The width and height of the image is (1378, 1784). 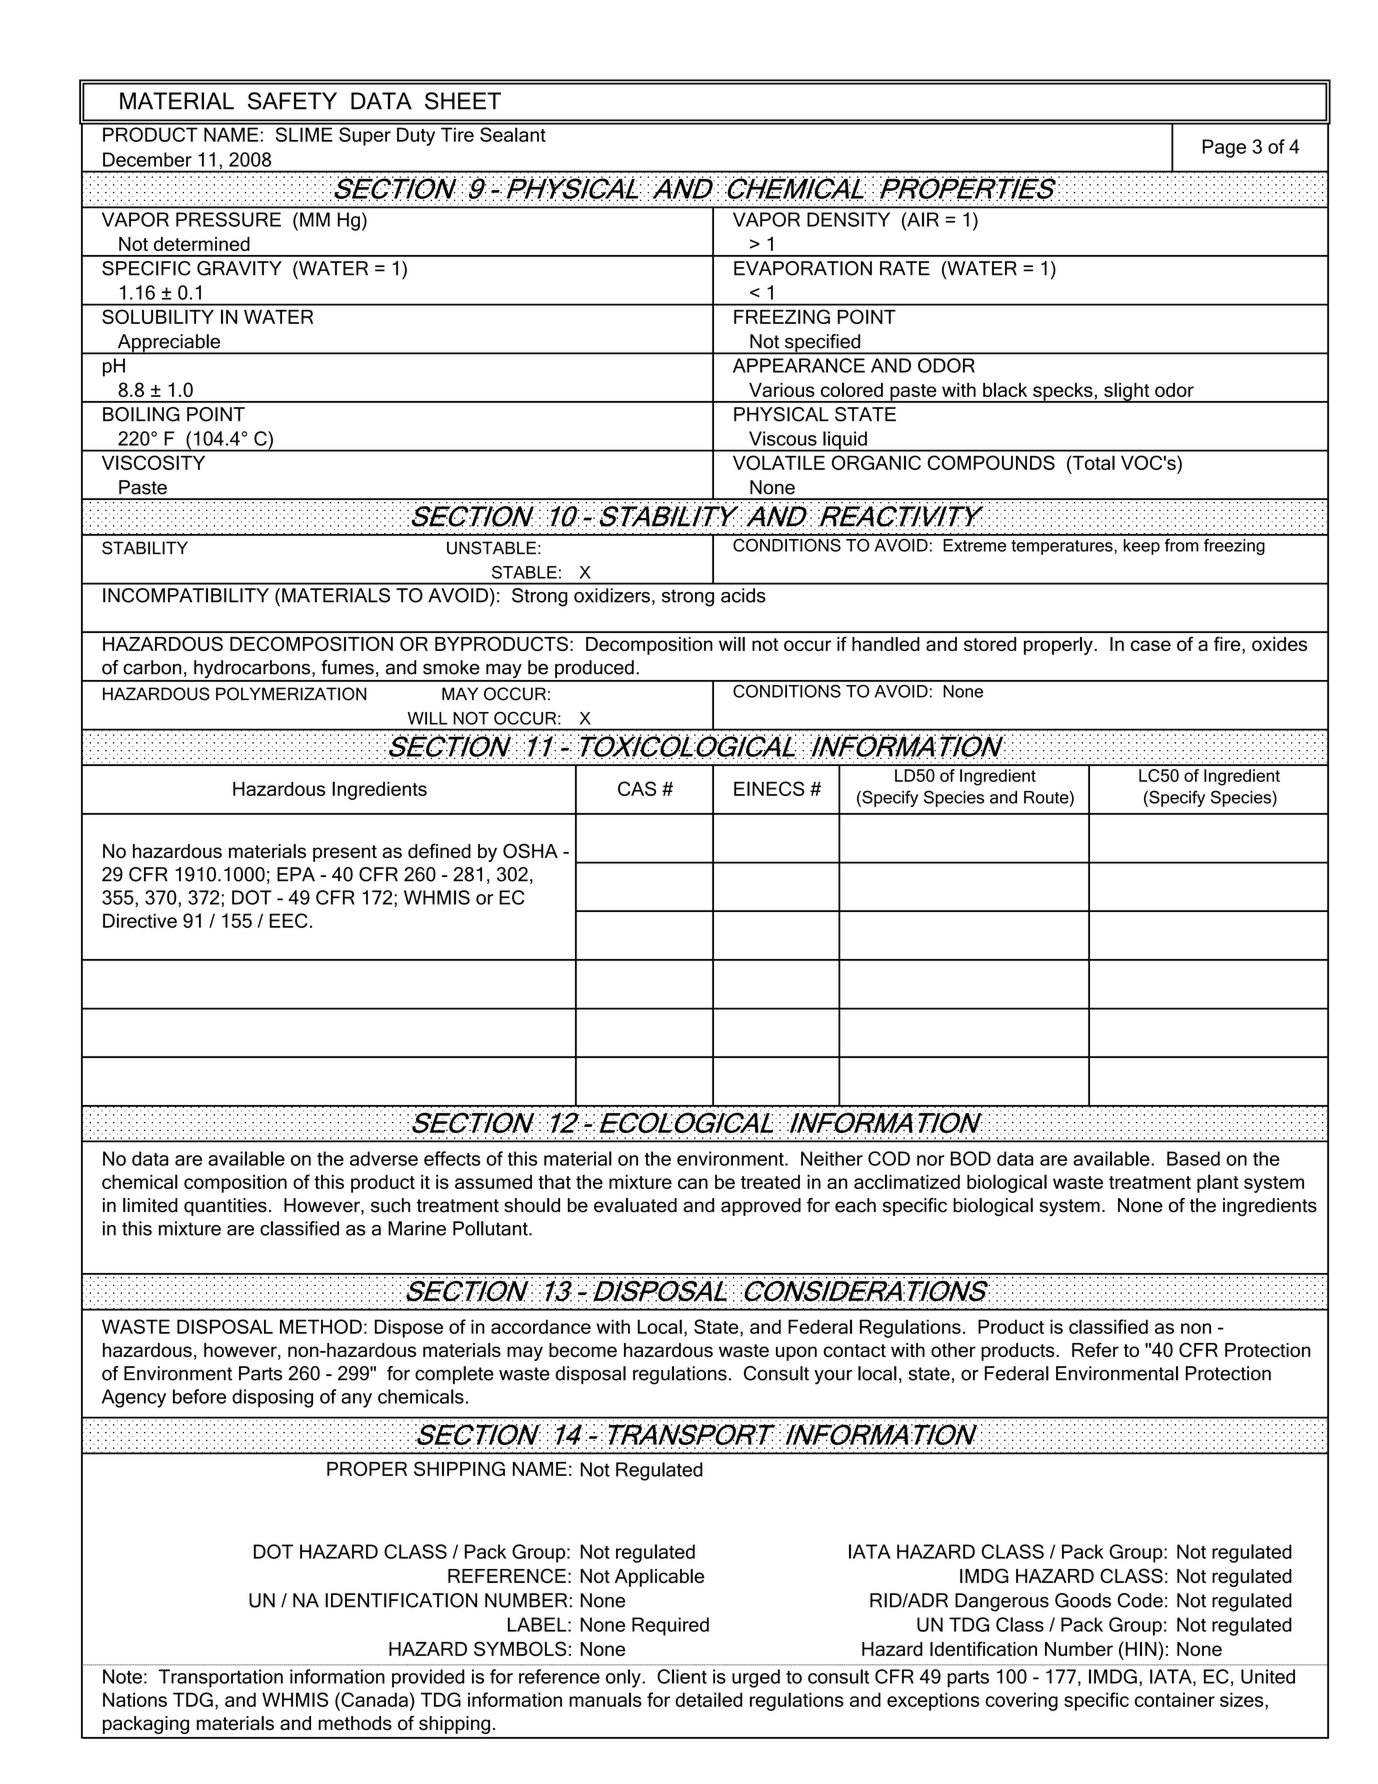 I want to click on DENSITY, so click(x=848, y=219).
